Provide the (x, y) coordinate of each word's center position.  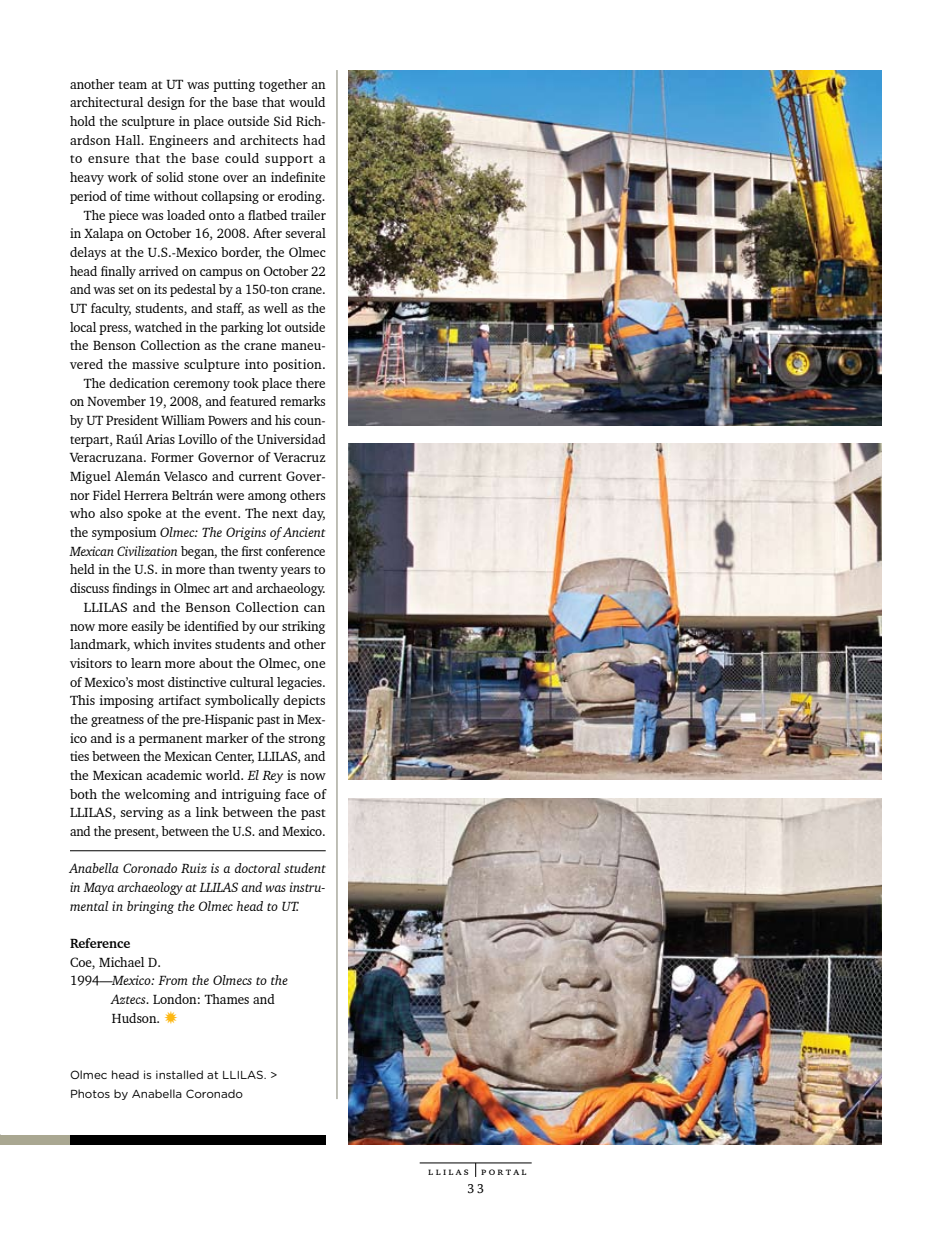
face (297, 794)
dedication (139, 383)
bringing (150, 907)
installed (179, 1074)
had (314, 140)
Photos (90, 1093)
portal (503, 1172)
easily (147, 627)
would (307, 102)
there (310, 383)
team (132, 85)
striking (303, 627)
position (298, 365)
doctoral (258, 868)
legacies (300, 683)
